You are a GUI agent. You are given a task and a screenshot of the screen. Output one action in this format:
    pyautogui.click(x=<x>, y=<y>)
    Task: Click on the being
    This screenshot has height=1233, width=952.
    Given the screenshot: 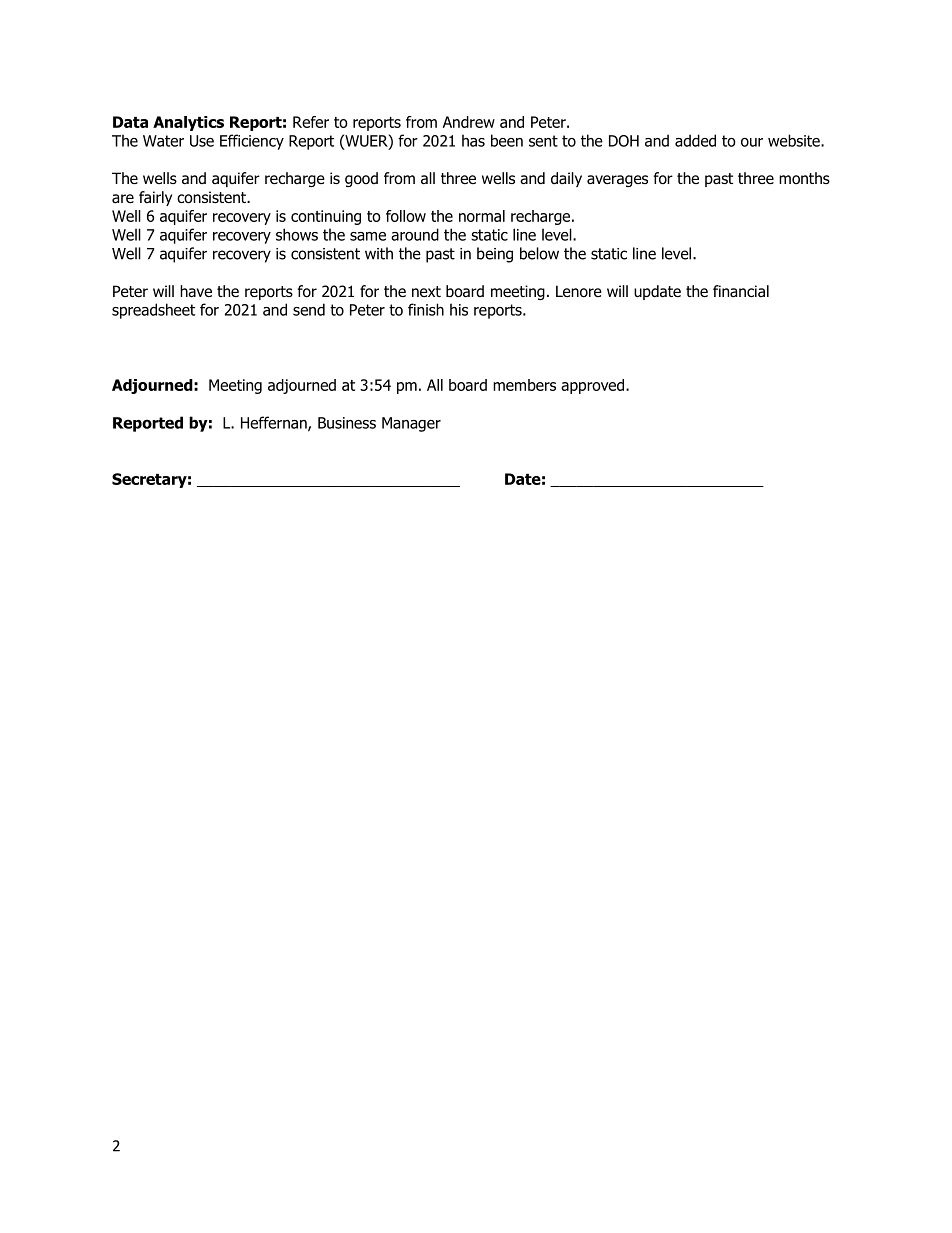 What is the action you would take?
    pyautogui.click(x=495, y=255)
